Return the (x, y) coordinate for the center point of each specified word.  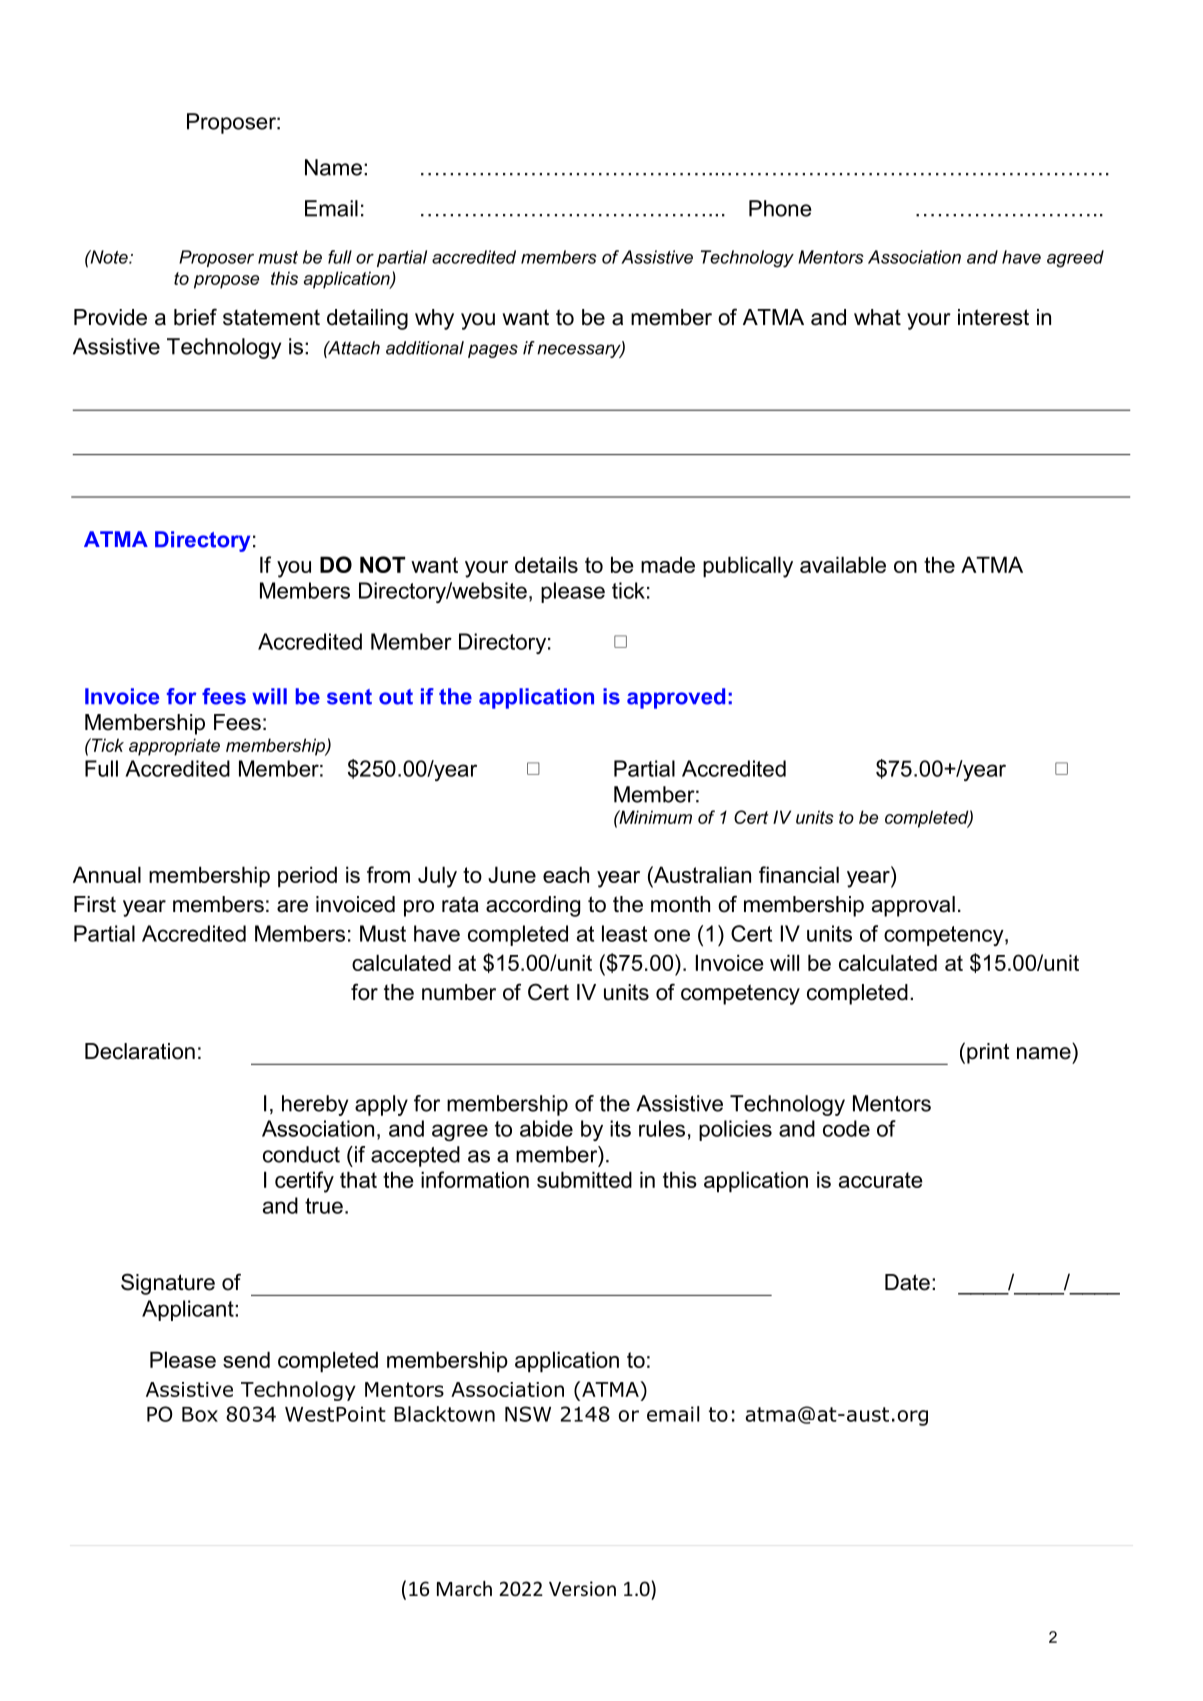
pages (493, 351)
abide (546, 1128)
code (846, 1128)
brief (195, 317)
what (877, 317)
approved (676, 698)
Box (200, 1414)
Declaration (140, 1051)
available (843, 564)
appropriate (174, 747)
